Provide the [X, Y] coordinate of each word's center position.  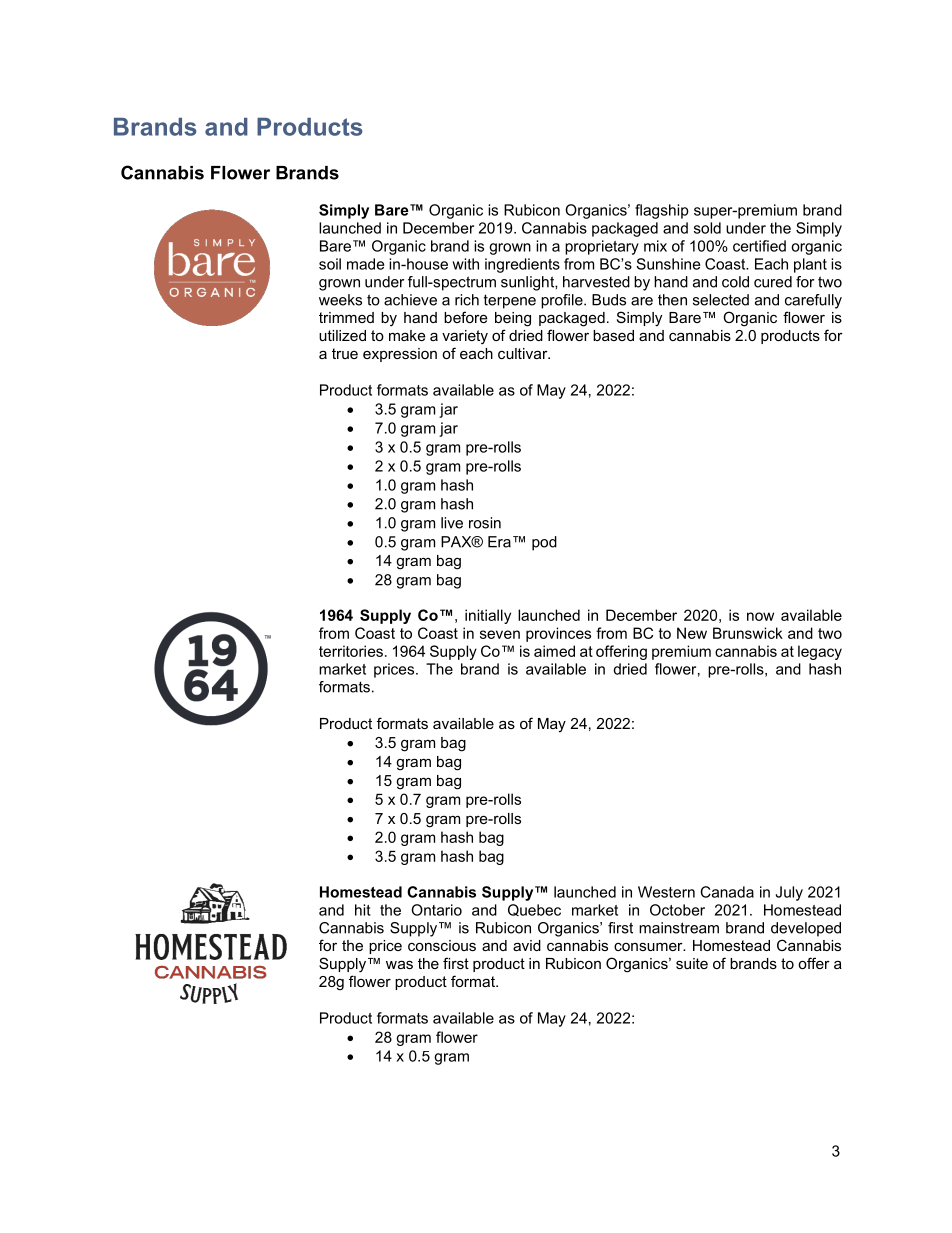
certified [759, 246]
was [399, 964]
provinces [558, 634]
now [760, 616]
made [365, 264]
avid [527, 945]
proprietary [602, 247]
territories [351, 651]
